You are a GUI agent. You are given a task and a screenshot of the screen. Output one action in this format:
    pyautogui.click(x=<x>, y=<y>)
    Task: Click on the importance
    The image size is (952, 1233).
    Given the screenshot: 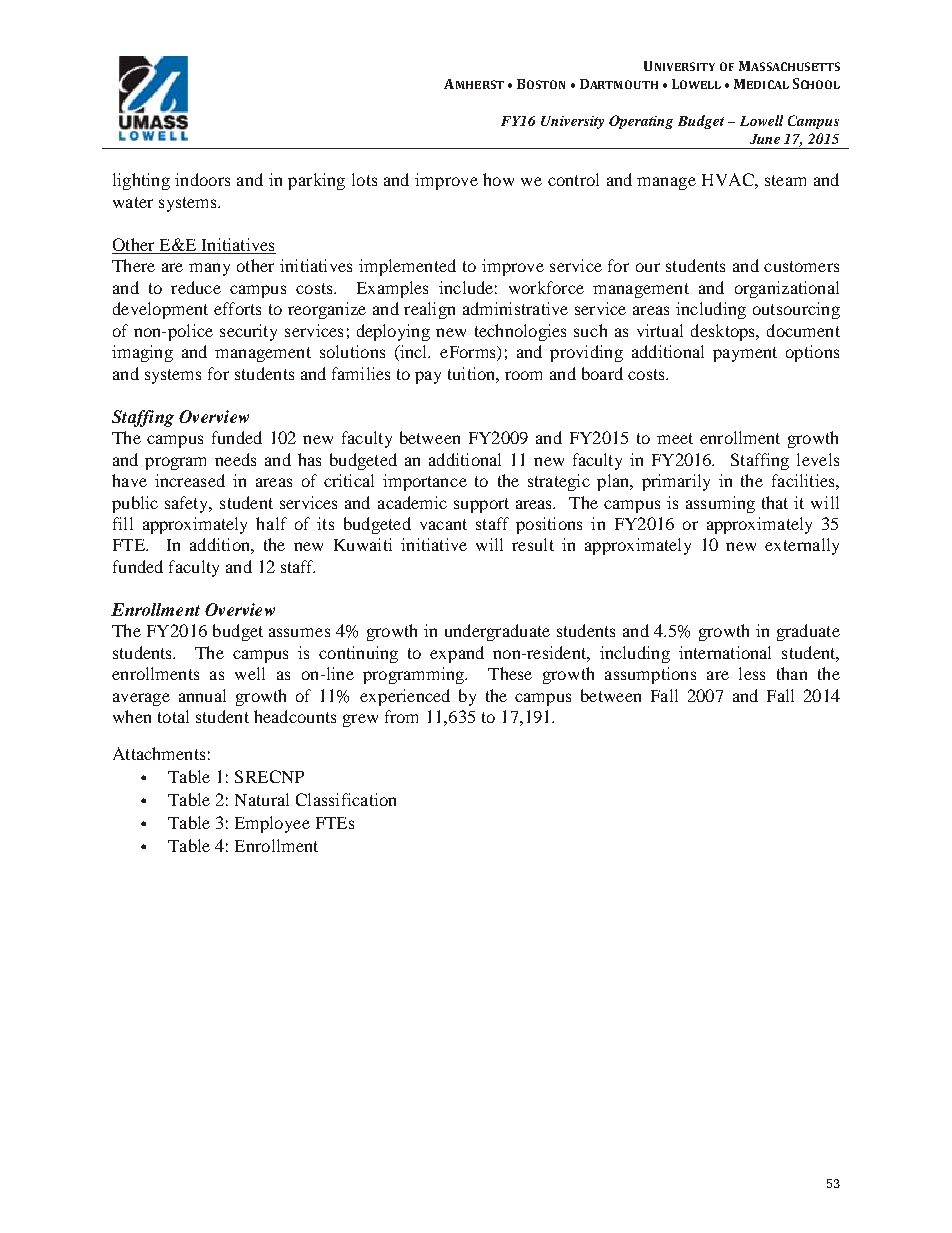 What is the action you would take?
    pyautogui.click(x=425, y=482)
